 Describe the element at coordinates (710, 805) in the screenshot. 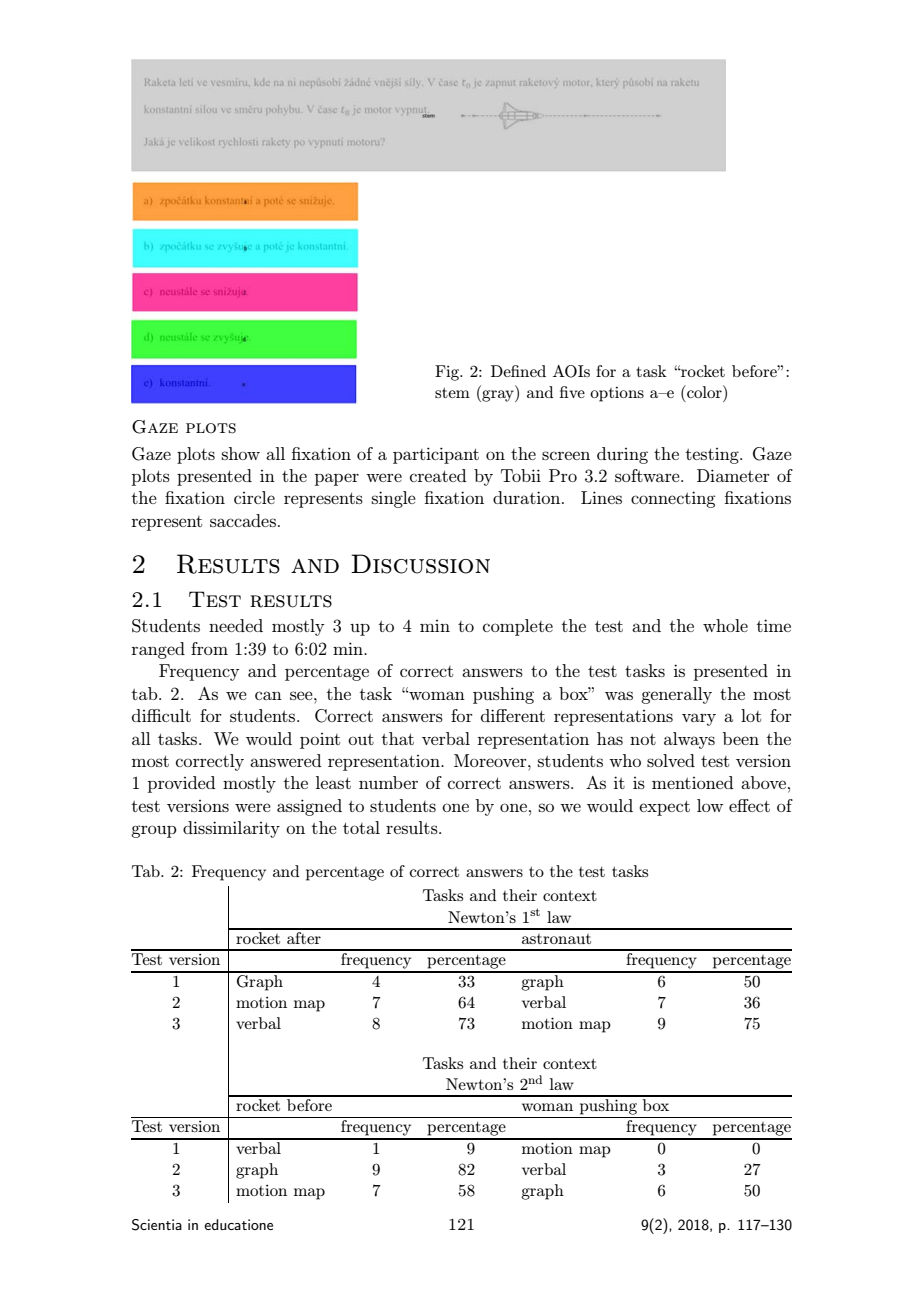

I see `low` at that location.
